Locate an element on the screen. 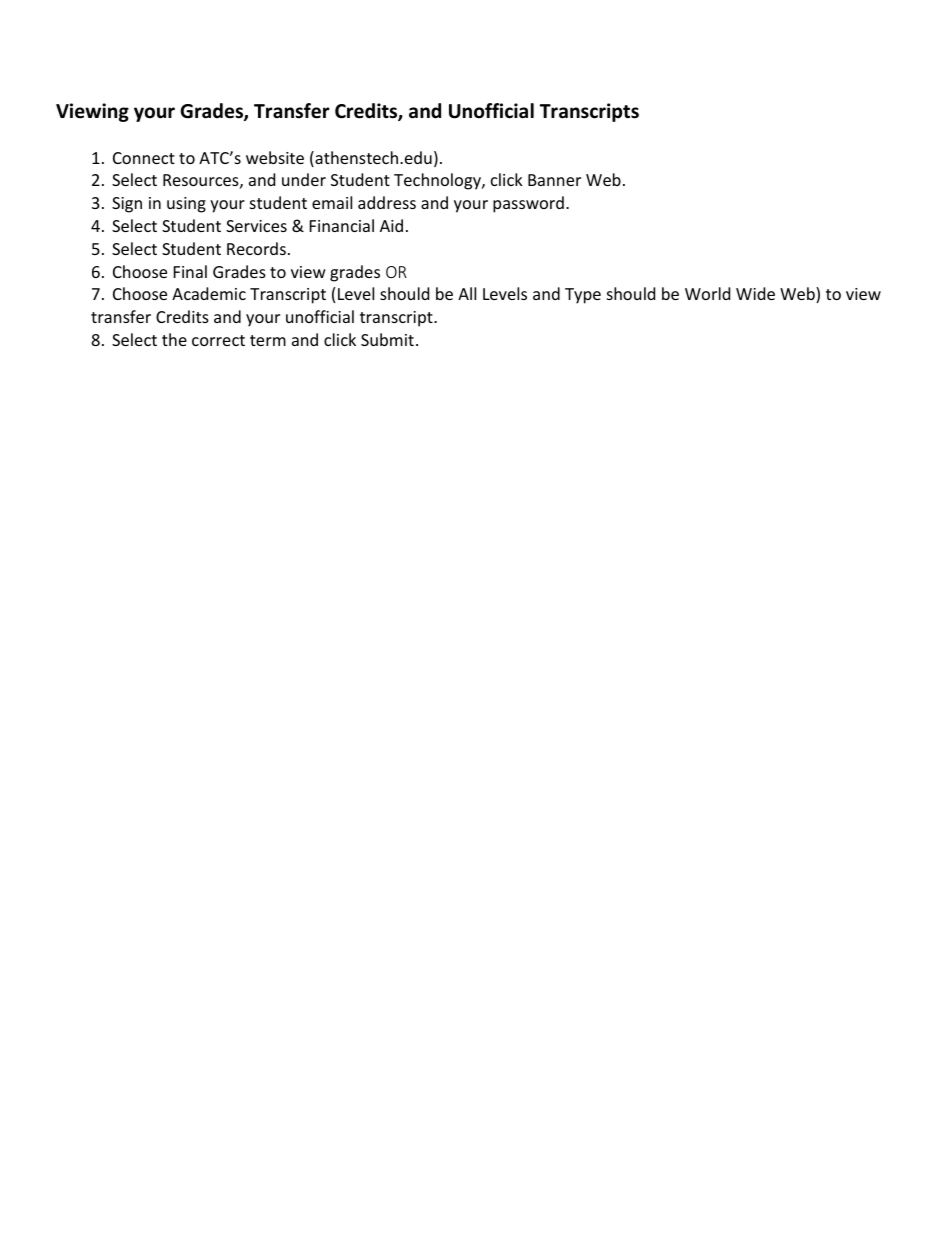  website is located at coordinates (275, 157).
